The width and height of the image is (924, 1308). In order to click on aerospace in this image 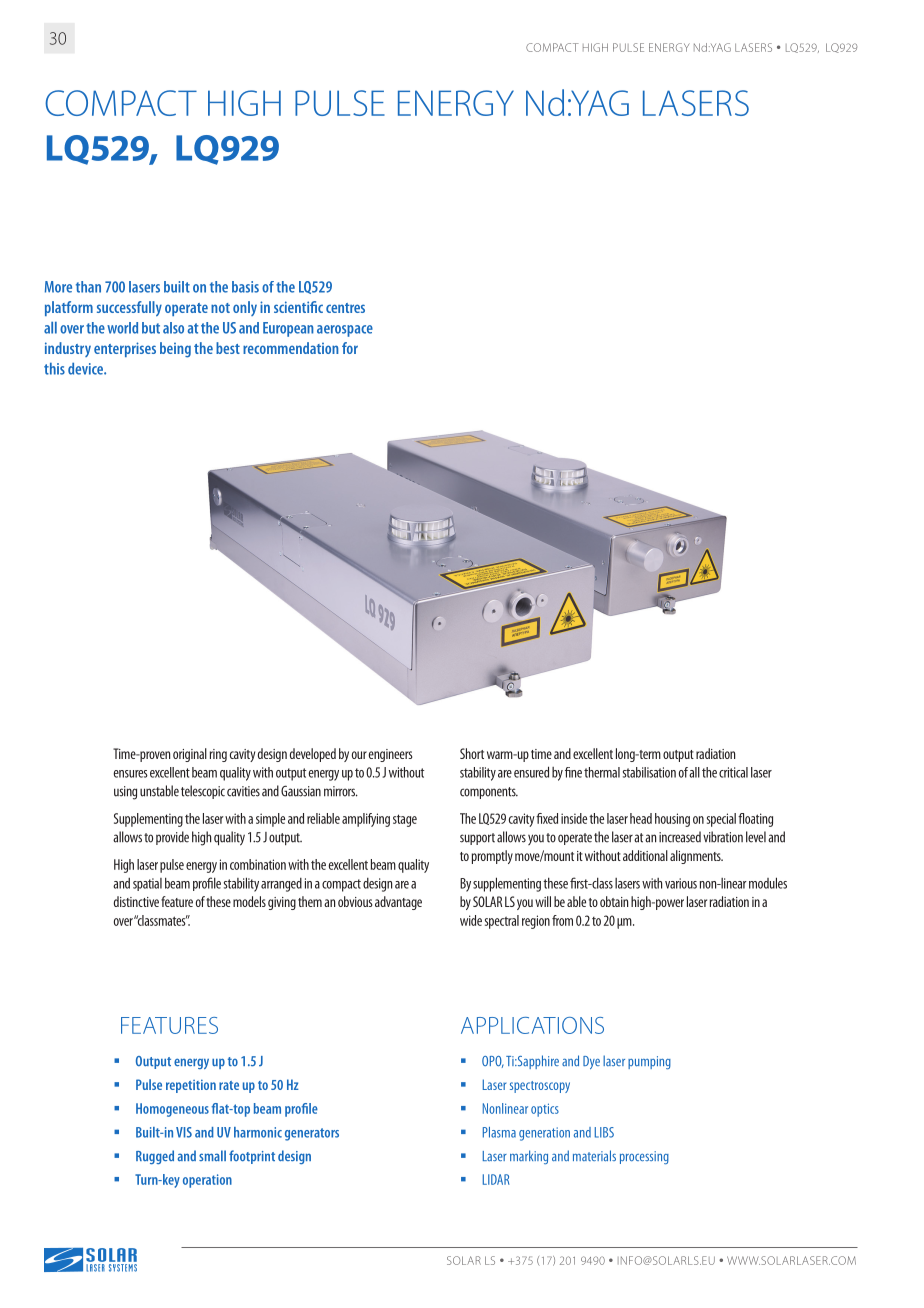, I will do `click(345, 331)`.
